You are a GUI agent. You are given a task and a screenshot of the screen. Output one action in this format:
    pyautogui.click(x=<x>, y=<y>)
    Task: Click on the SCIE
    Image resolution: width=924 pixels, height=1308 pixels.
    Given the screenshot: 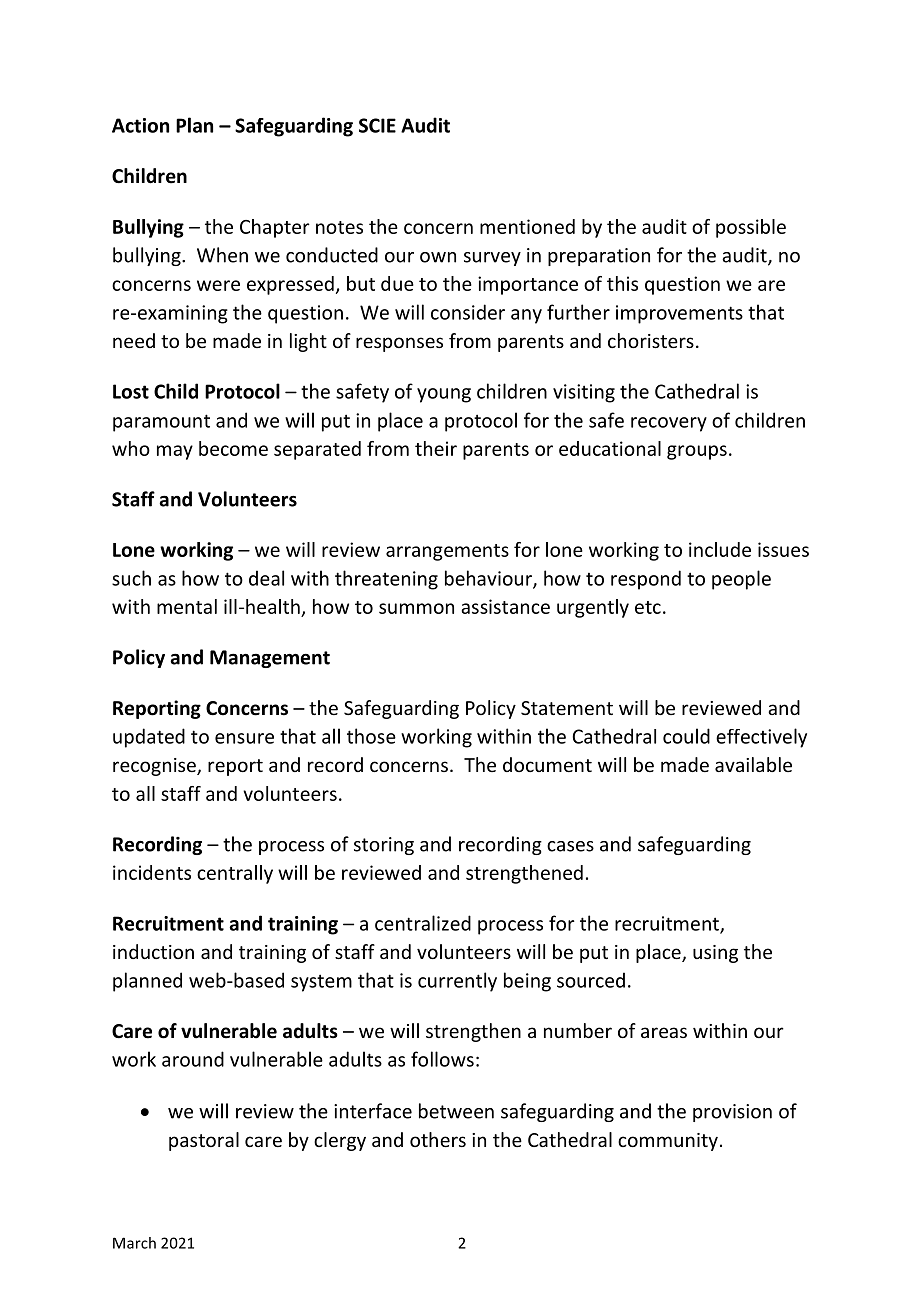 What is the action you would take?
    pyautogui.click(x=377, y=125)
